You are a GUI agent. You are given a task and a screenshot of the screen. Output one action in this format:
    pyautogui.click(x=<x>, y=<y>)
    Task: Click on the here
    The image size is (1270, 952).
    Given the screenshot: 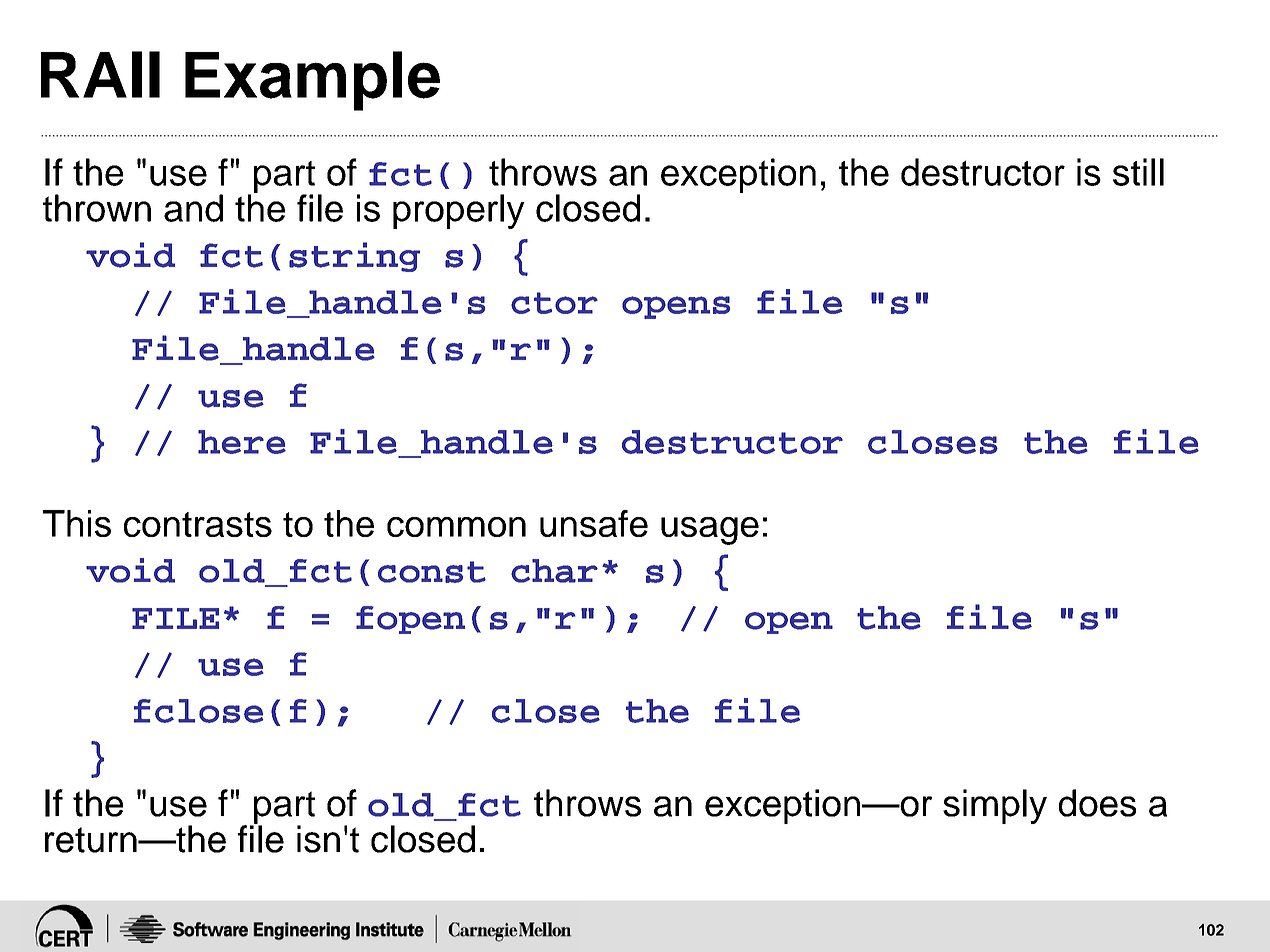 What is the action you would take?
    pyautogui.click(x=242, y=442)
